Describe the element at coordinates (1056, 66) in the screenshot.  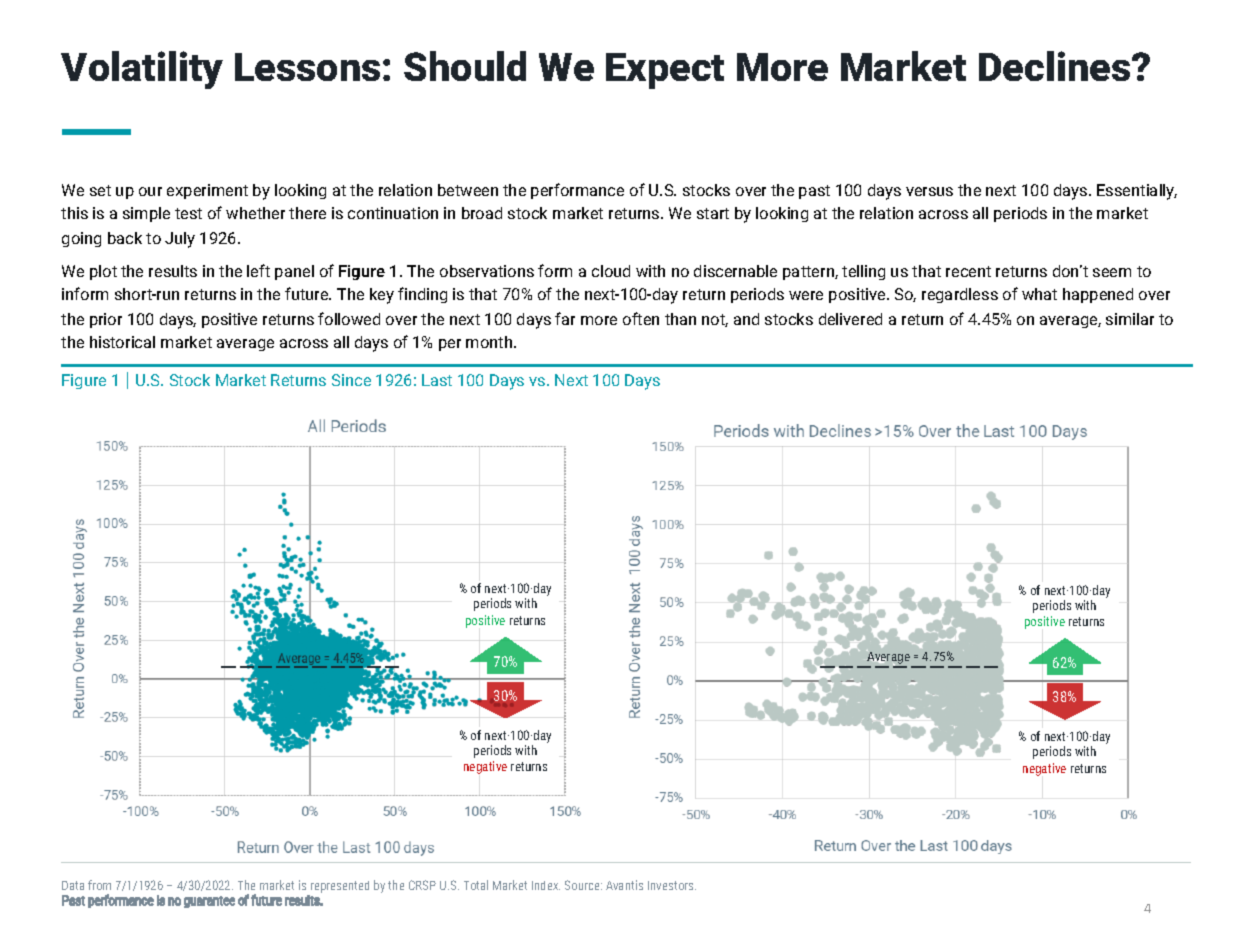
I see `Declines` at that location.
